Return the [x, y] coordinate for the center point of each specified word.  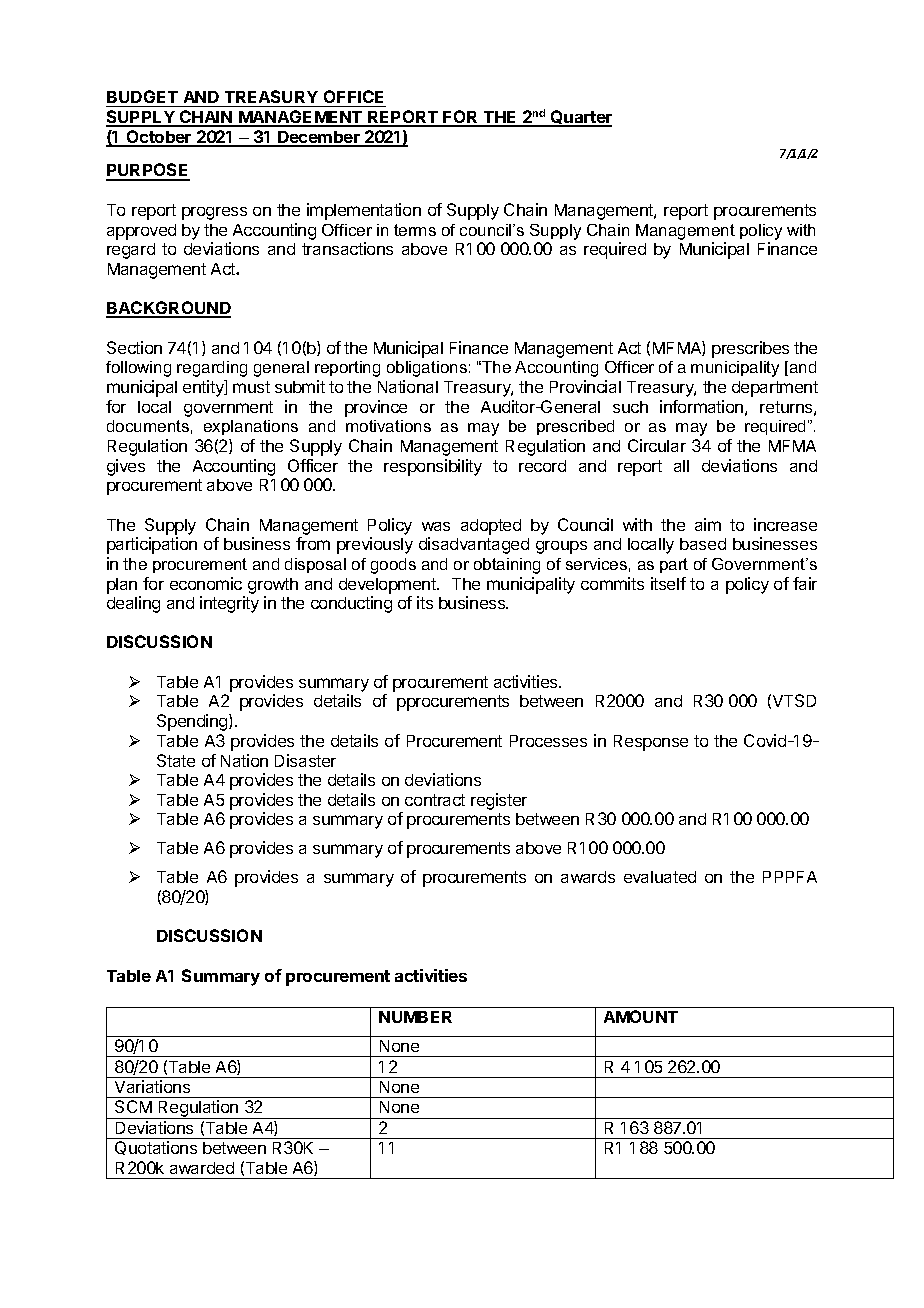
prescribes [750, 349]
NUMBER [415, 1017]
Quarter [580, 118]
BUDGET [142, 96]
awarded [202, 1168]
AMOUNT [641, 1016]
